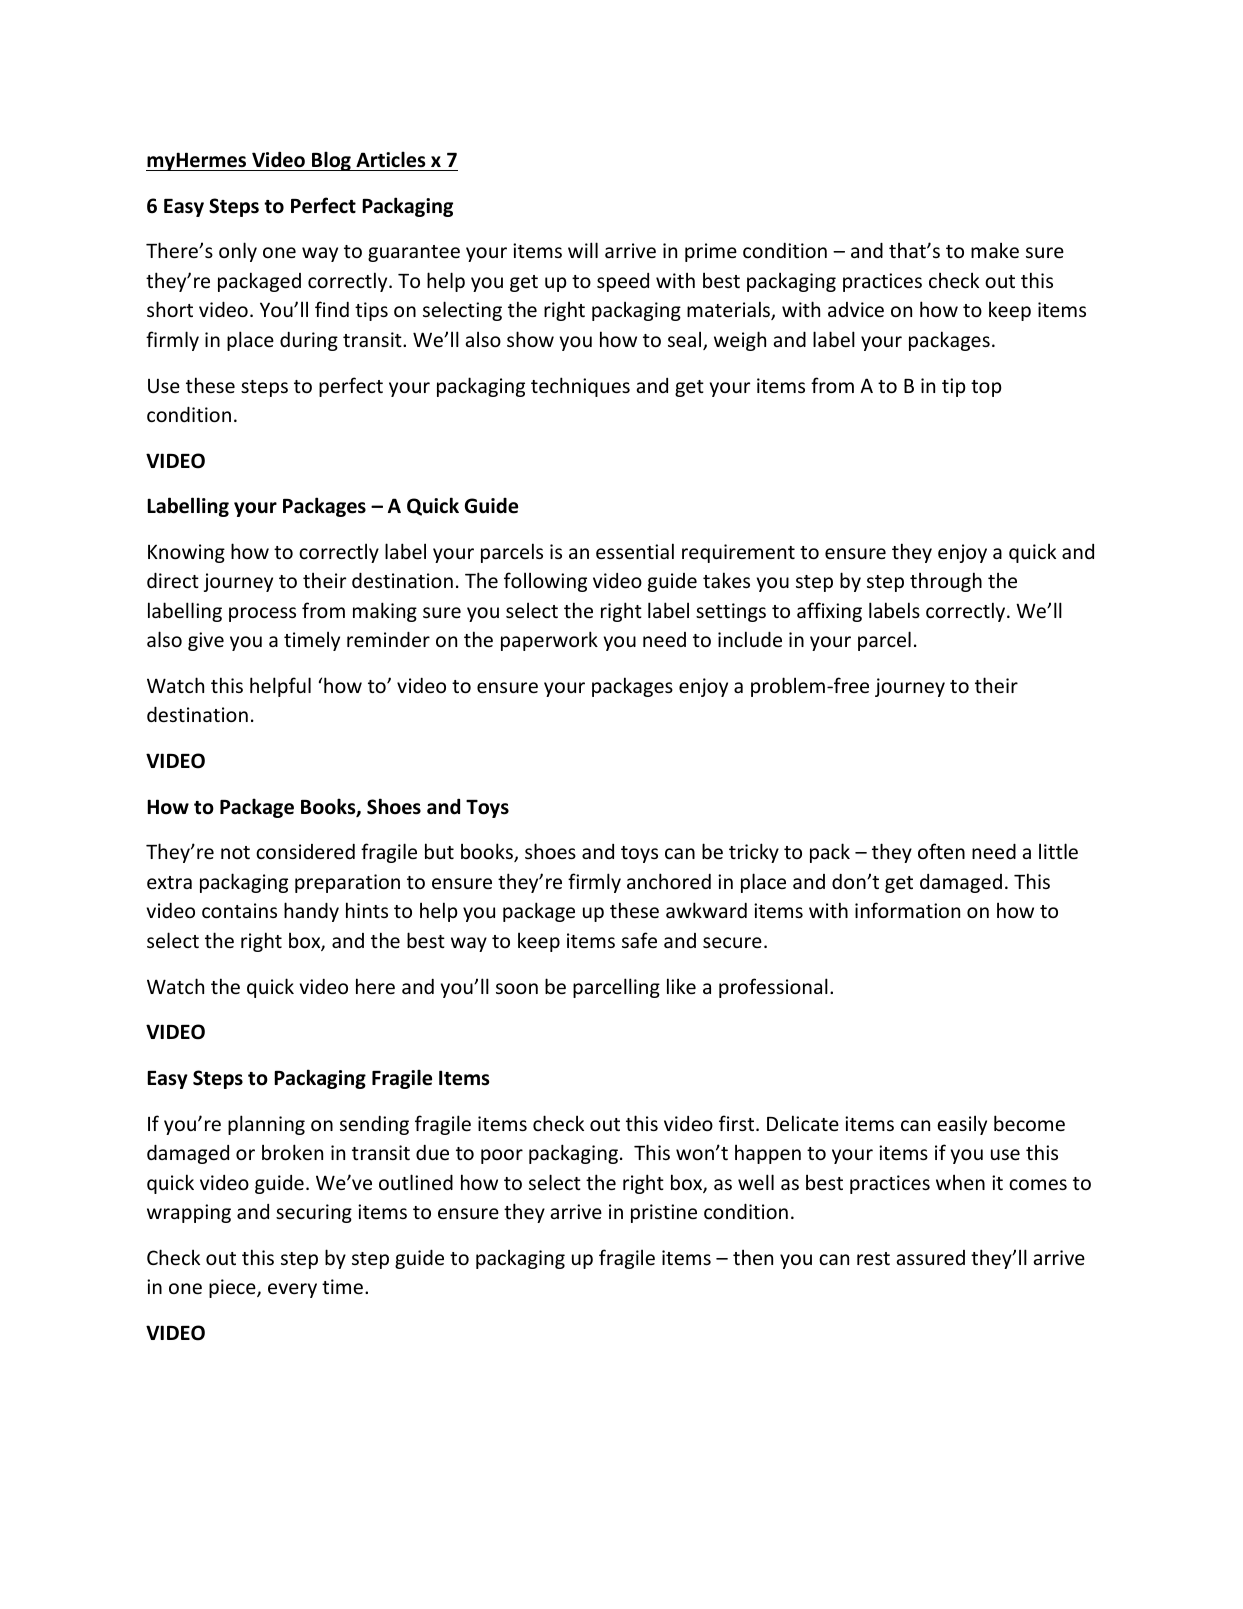 Image resolution: width=1243 pixels, height=1609 pixels. I want to click on top, so click(986, 388).
